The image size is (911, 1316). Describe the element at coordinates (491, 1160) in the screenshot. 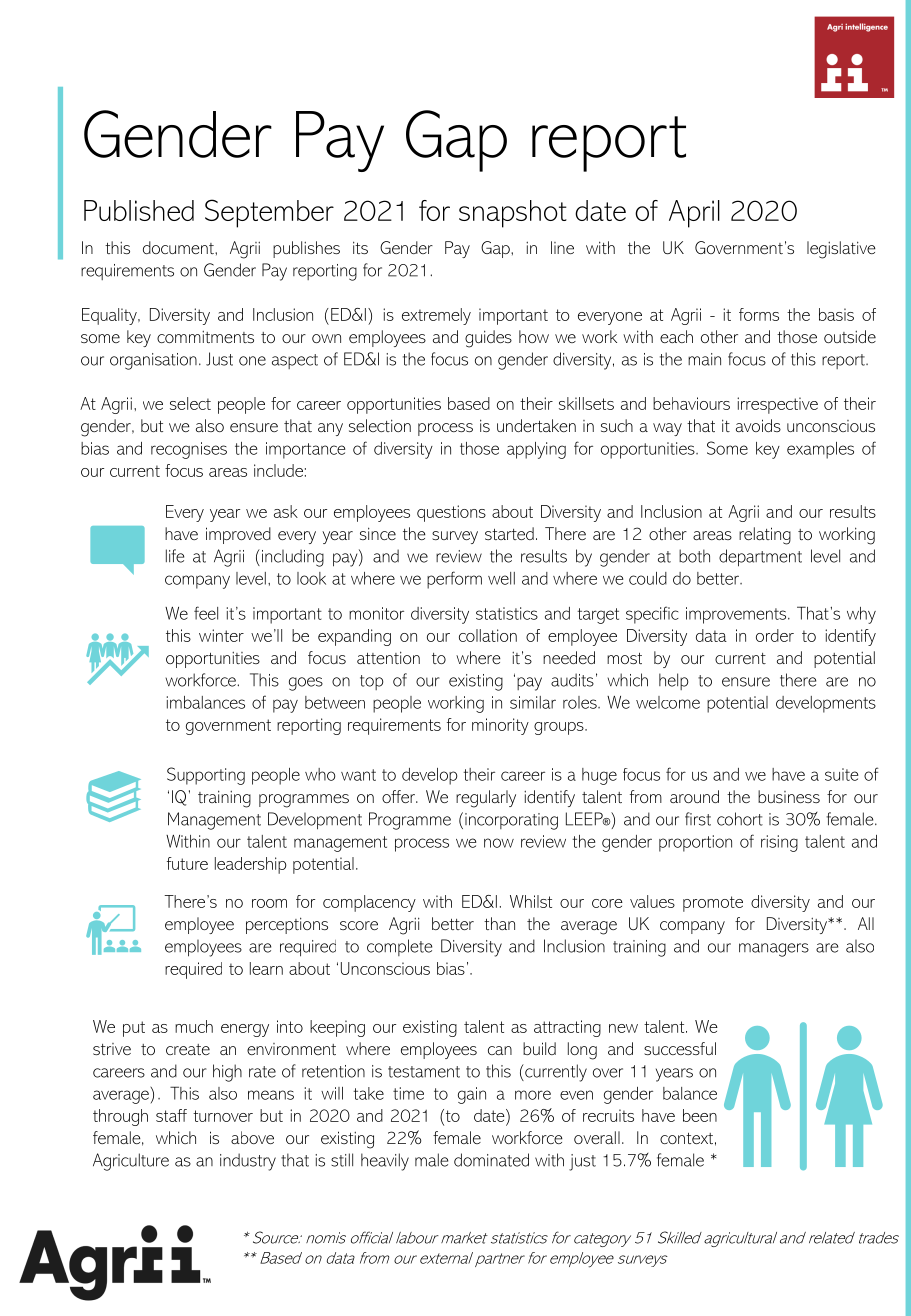

I see `dominated` at that location.
